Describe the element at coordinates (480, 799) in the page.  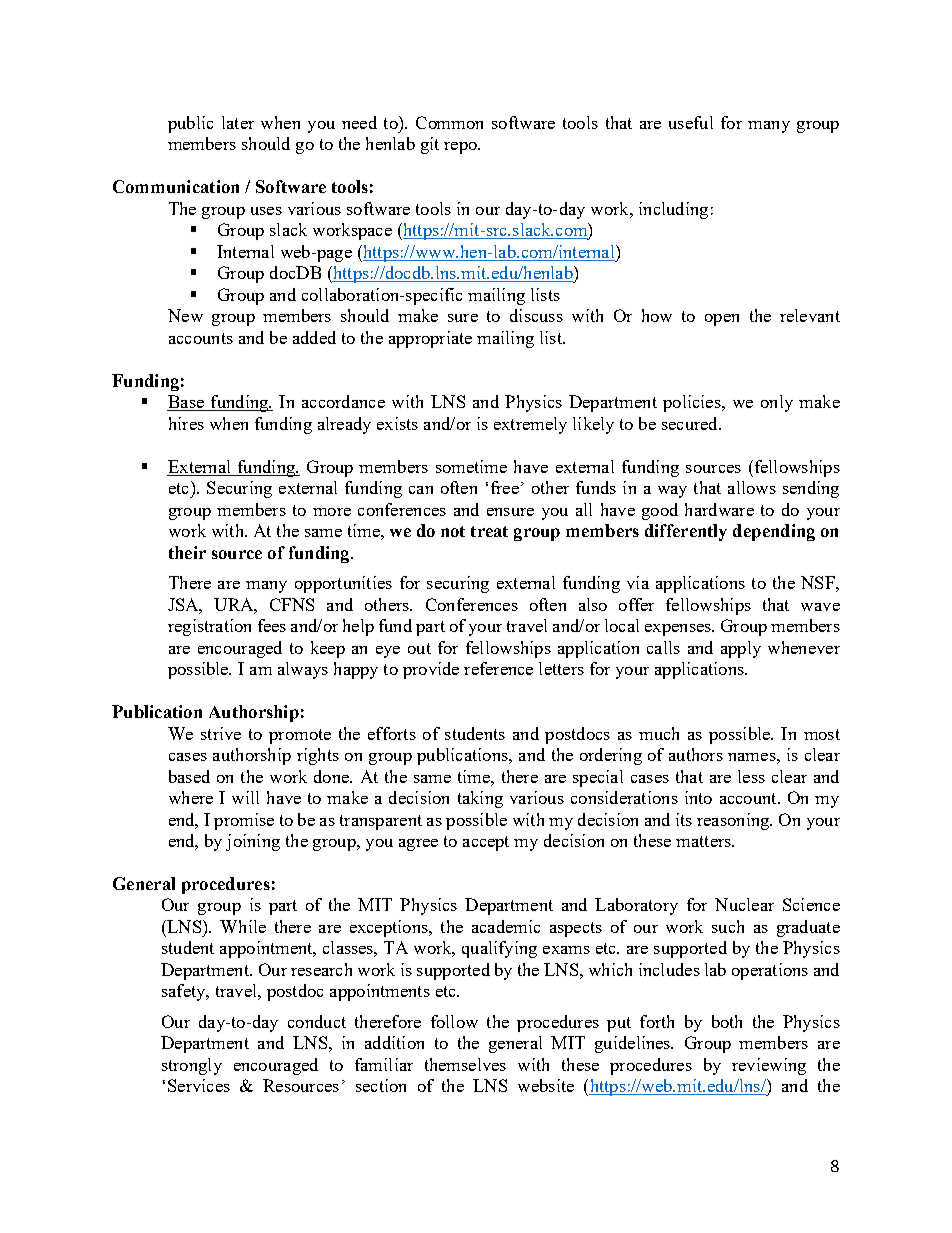
I see `taking` at that location.
